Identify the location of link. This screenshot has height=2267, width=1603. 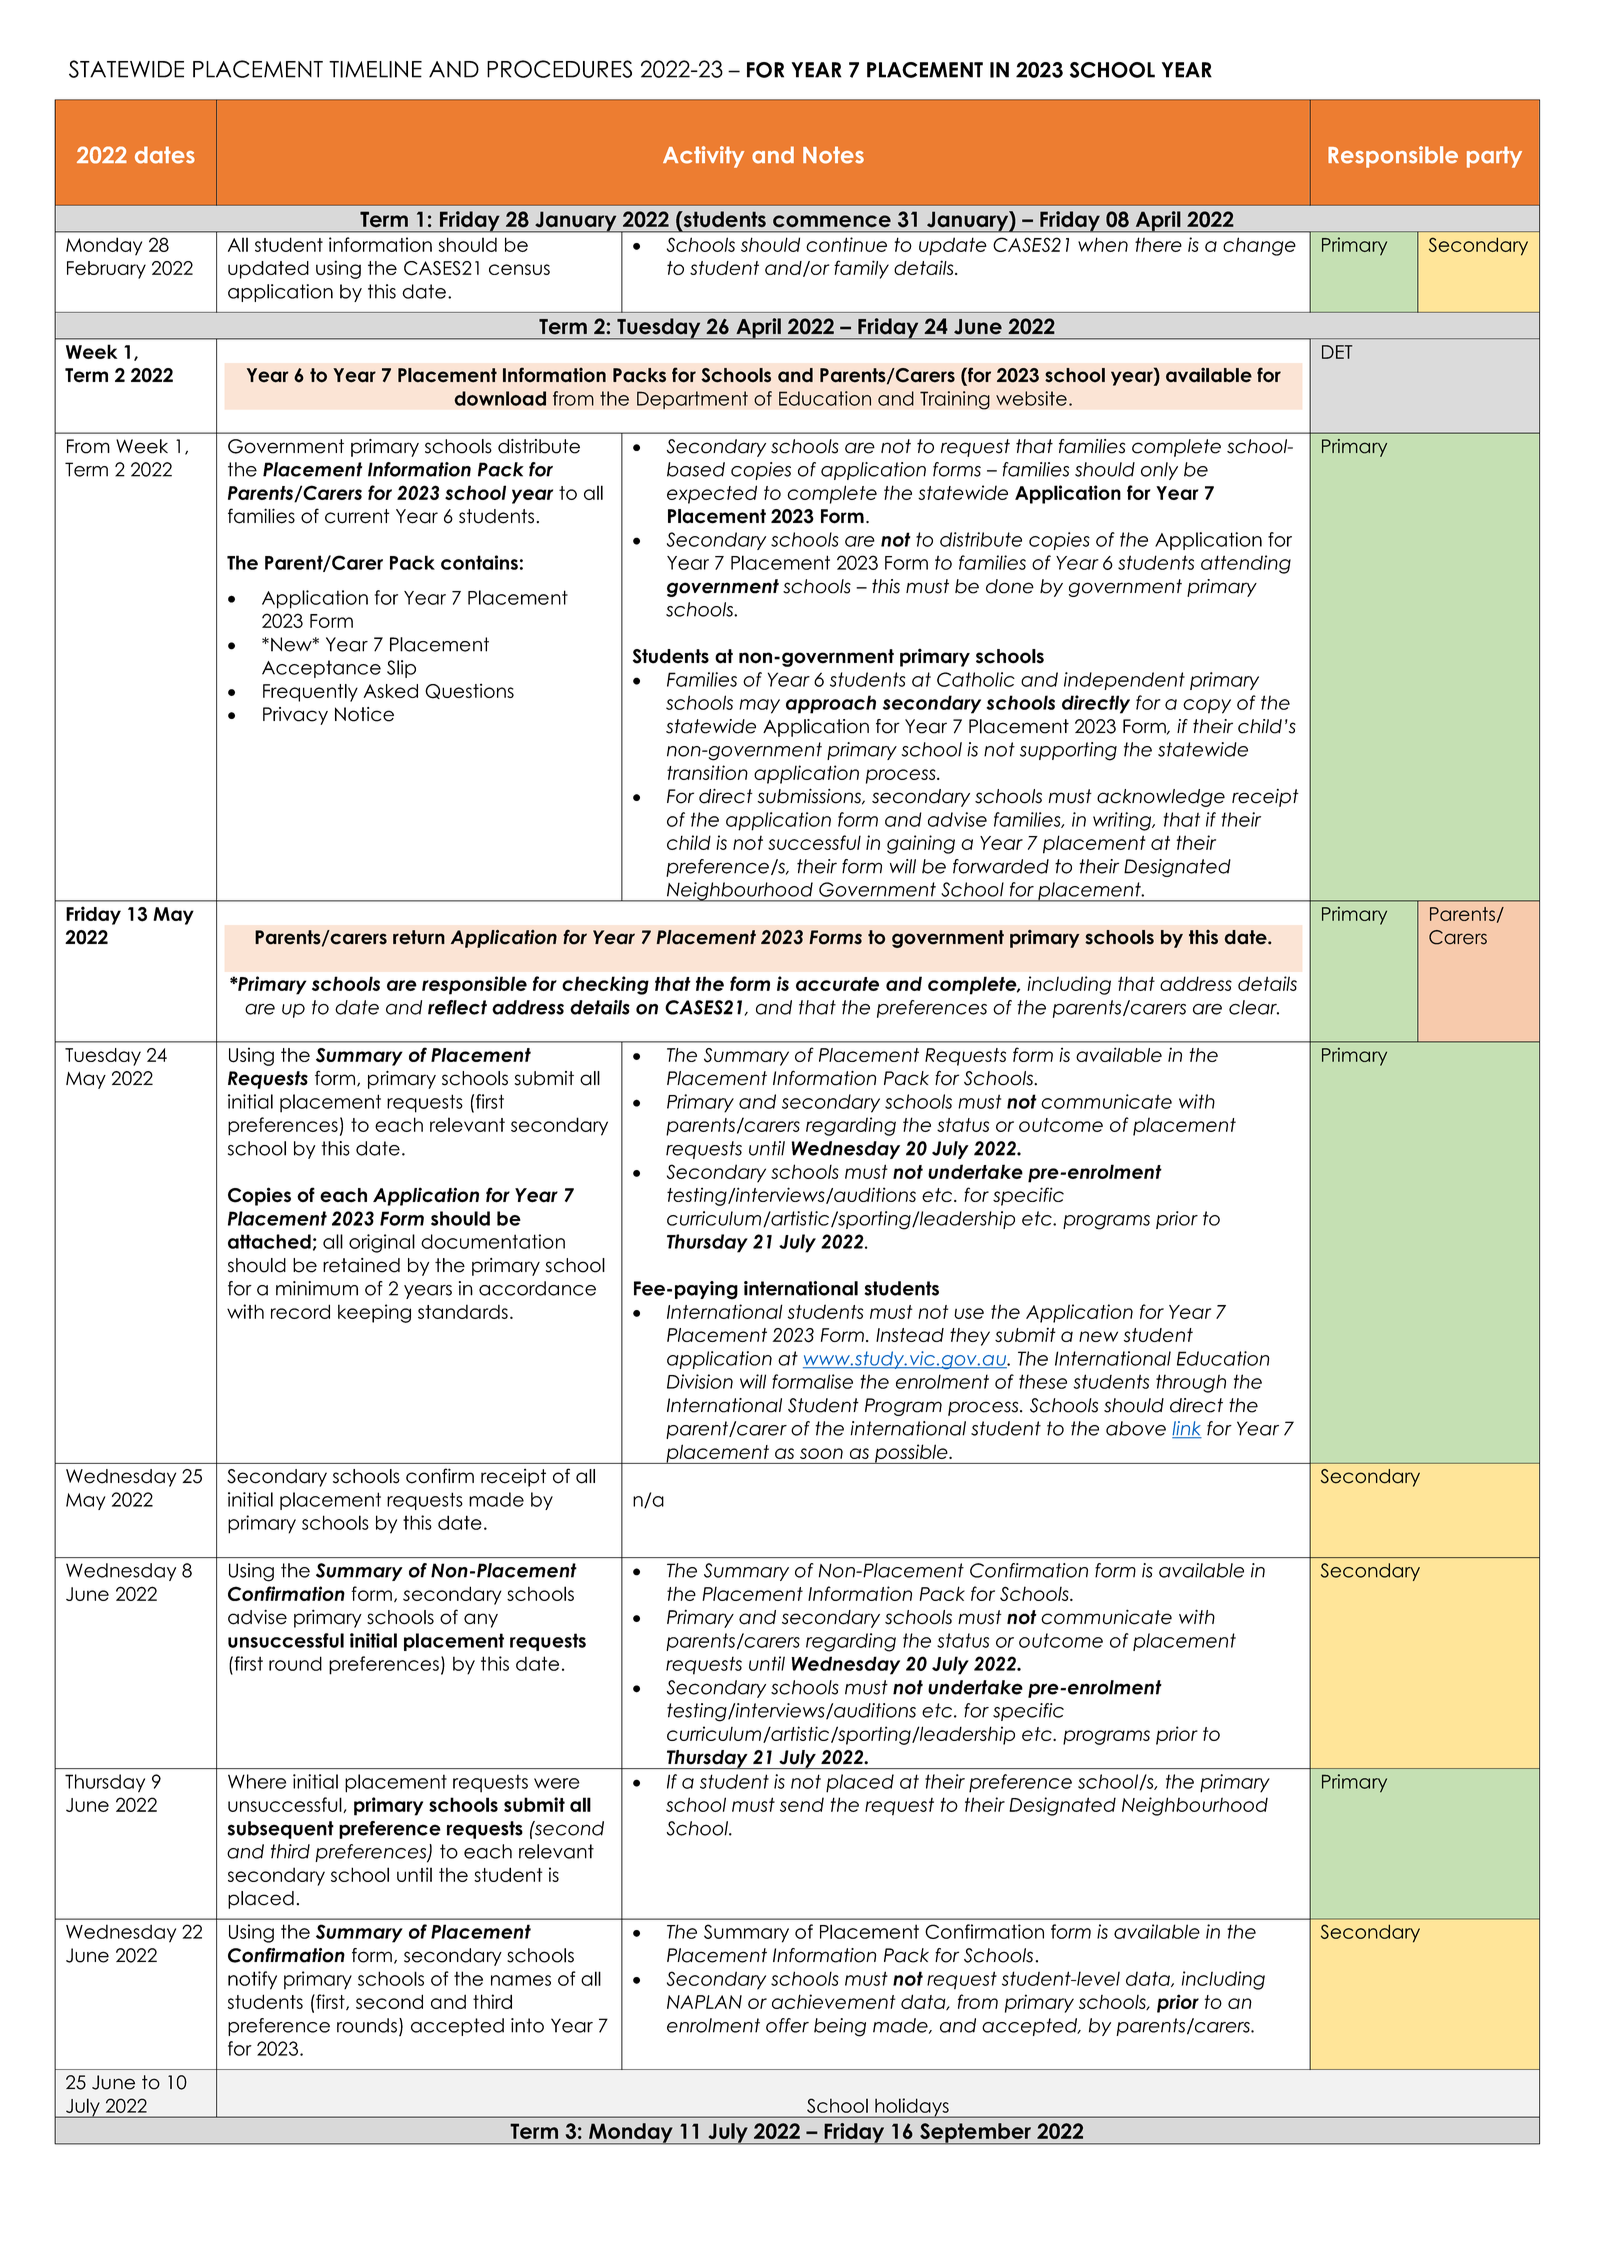
(1187, 1429).
